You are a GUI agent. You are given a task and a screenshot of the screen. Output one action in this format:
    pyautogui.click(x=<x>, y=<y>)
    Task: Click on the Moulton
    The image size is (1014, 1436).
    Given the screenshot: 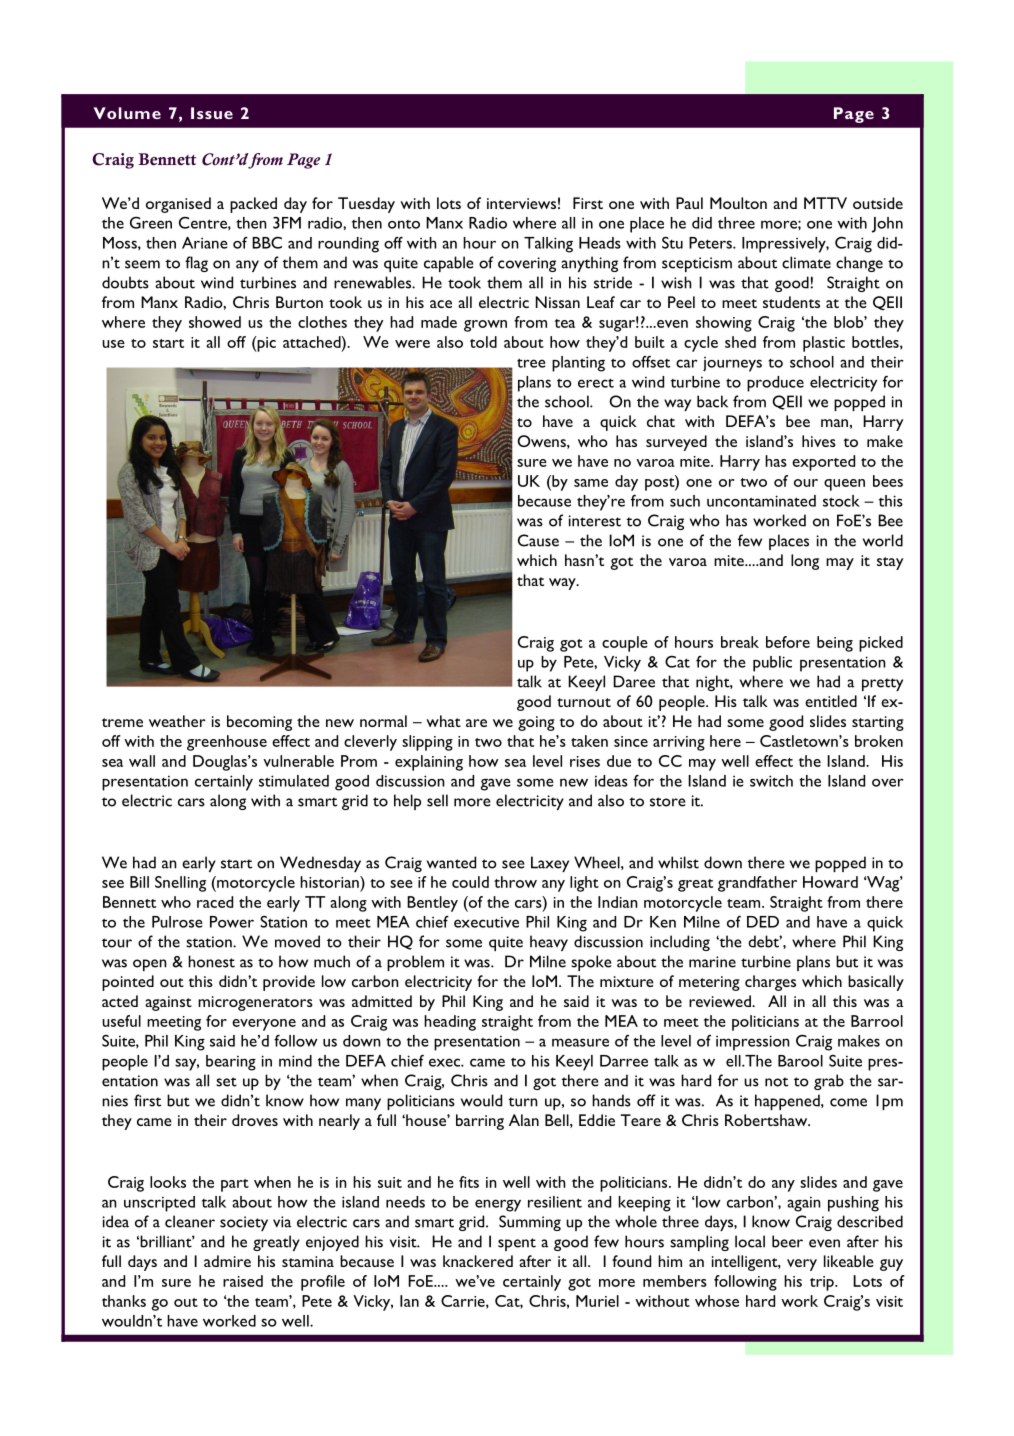 What is the action you would take?
    pyautogui.click(x=738, y=203)
